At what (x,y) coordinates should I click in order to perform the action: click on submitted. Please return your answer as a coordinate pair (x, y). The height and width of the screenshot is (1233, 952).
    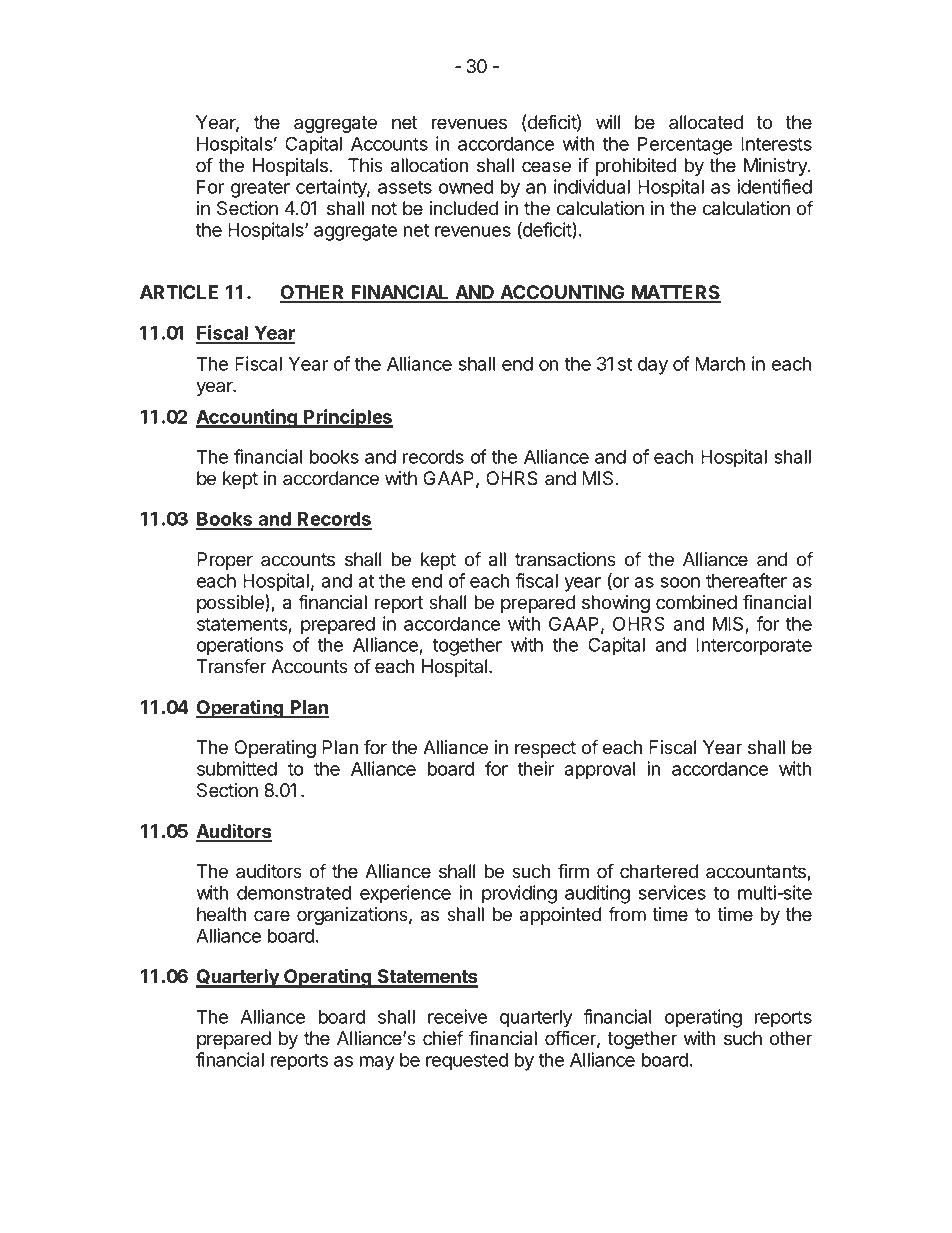
    Looking at the image, I should click on (237, 768).
